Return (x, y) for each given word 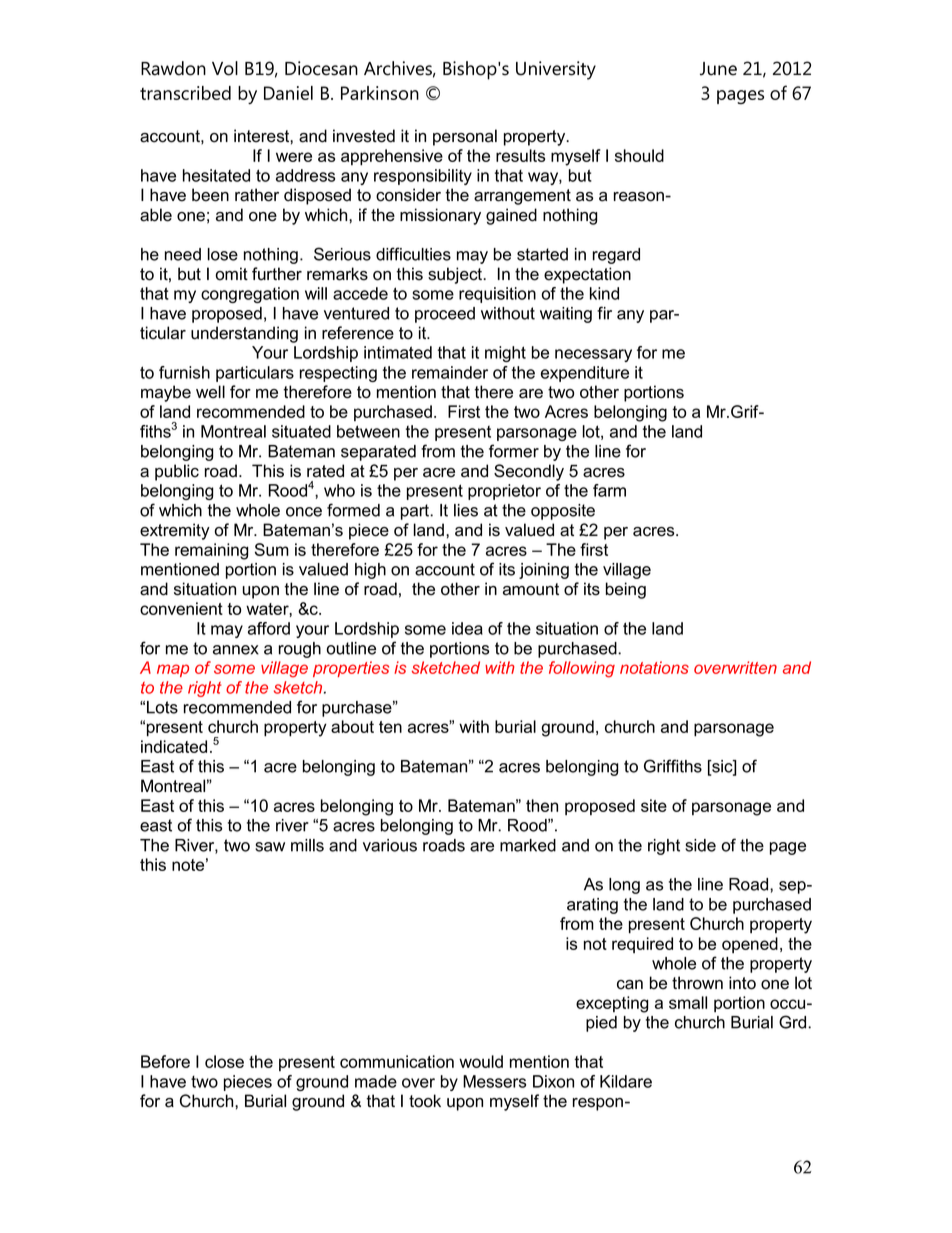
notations (654, 667)
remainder (450, 372)
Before (165, 1061)
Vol (225, 68)
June (718, 69)
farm (609, 490)
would (481, 1061)
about (352, 726)
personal (465, 137)
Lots (162, 707)
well (210, 392)
